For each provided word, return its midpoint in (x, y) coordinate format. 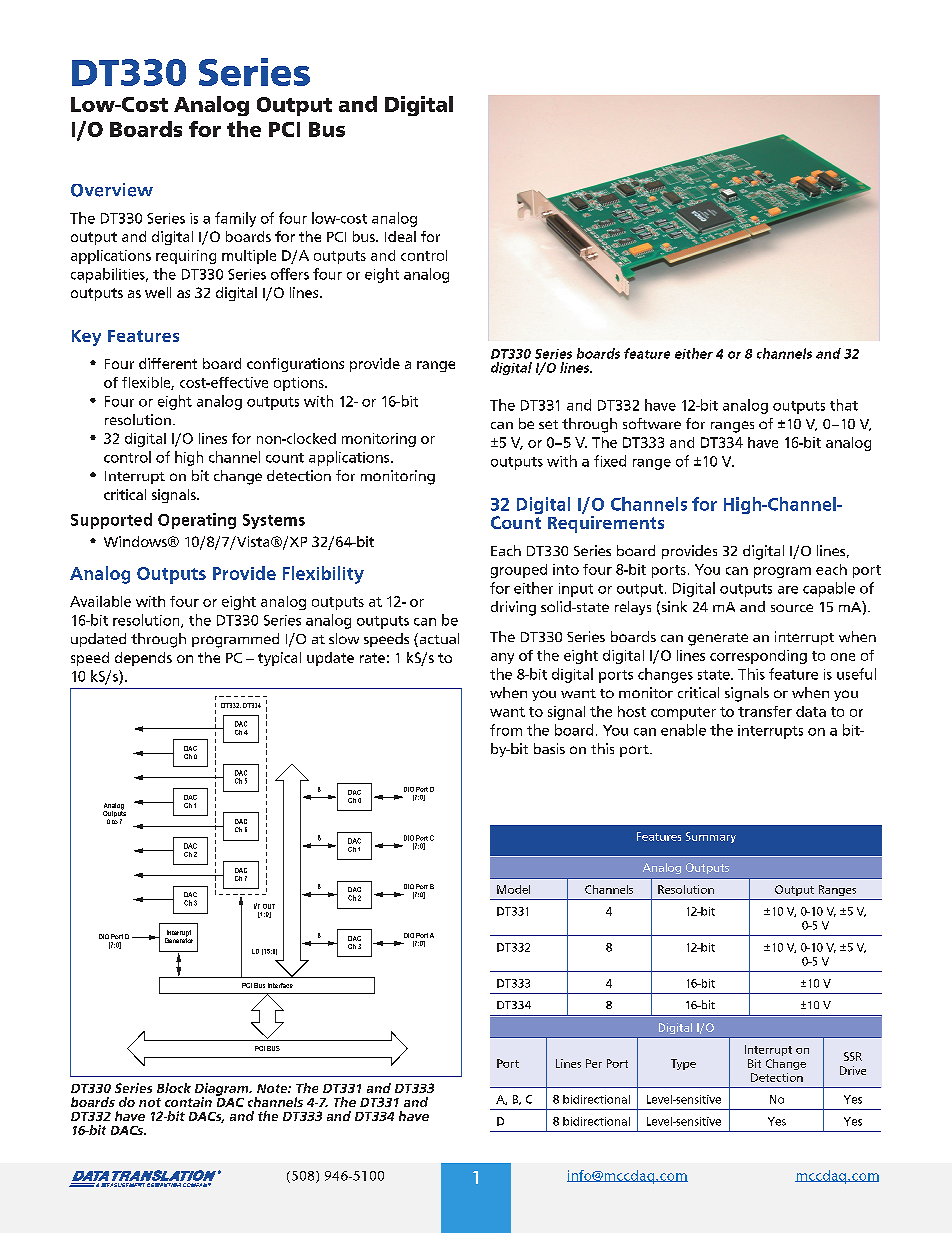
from (506, 730)
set (548, 424)
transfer (765, 711)
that (844, 405)
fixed (610, 461)
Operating (197, 521)
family (235, 219)
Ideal (400, 236)
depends (143, 659)
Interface (280, 985)
